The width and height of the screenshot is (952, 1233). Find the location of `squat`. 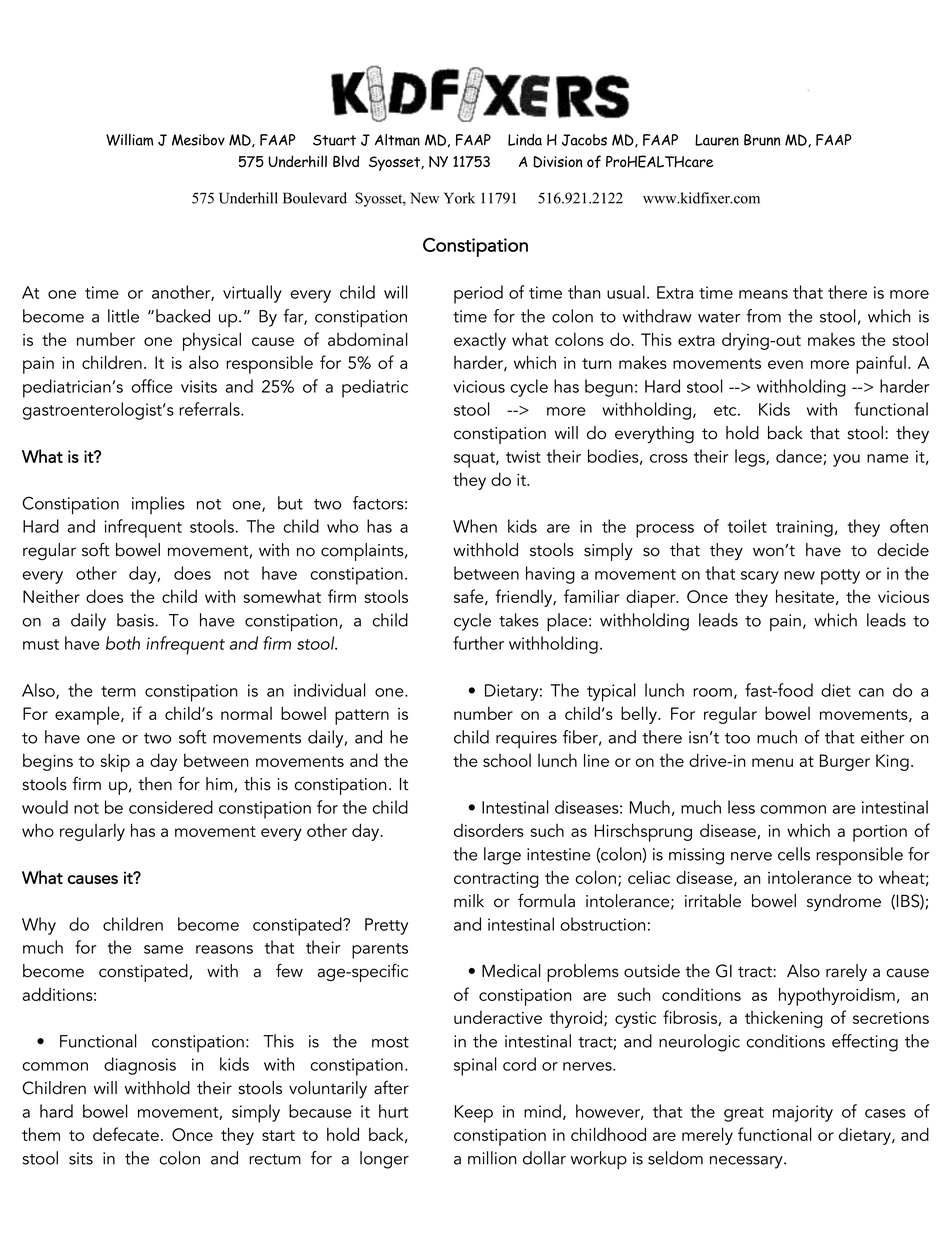

squat is located at coordinates (475, 460).
